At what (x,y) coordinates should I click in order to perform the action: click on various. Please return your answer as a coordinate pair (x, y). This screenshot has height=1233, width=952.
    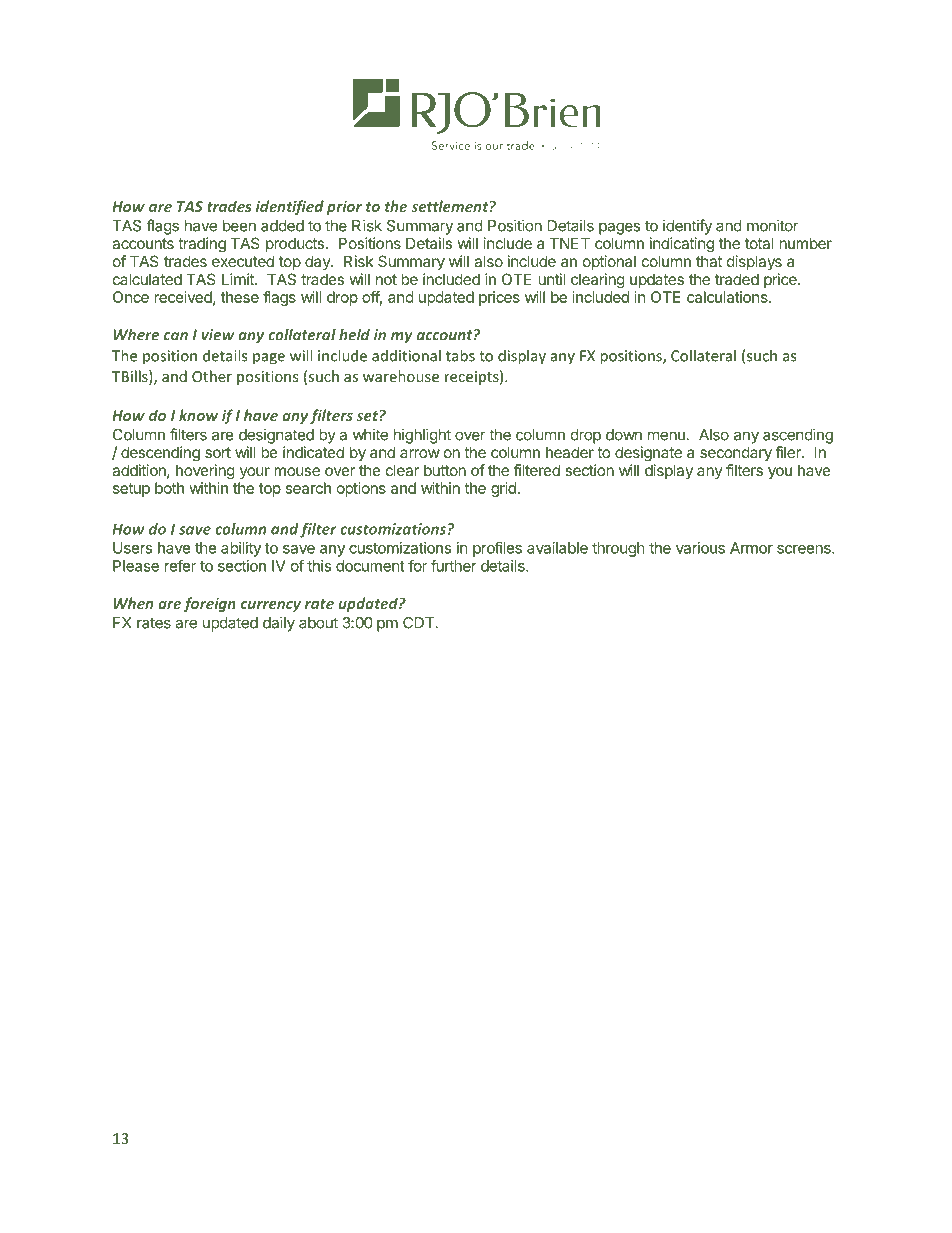
    Looking at the image, I should click on (700, 548).
